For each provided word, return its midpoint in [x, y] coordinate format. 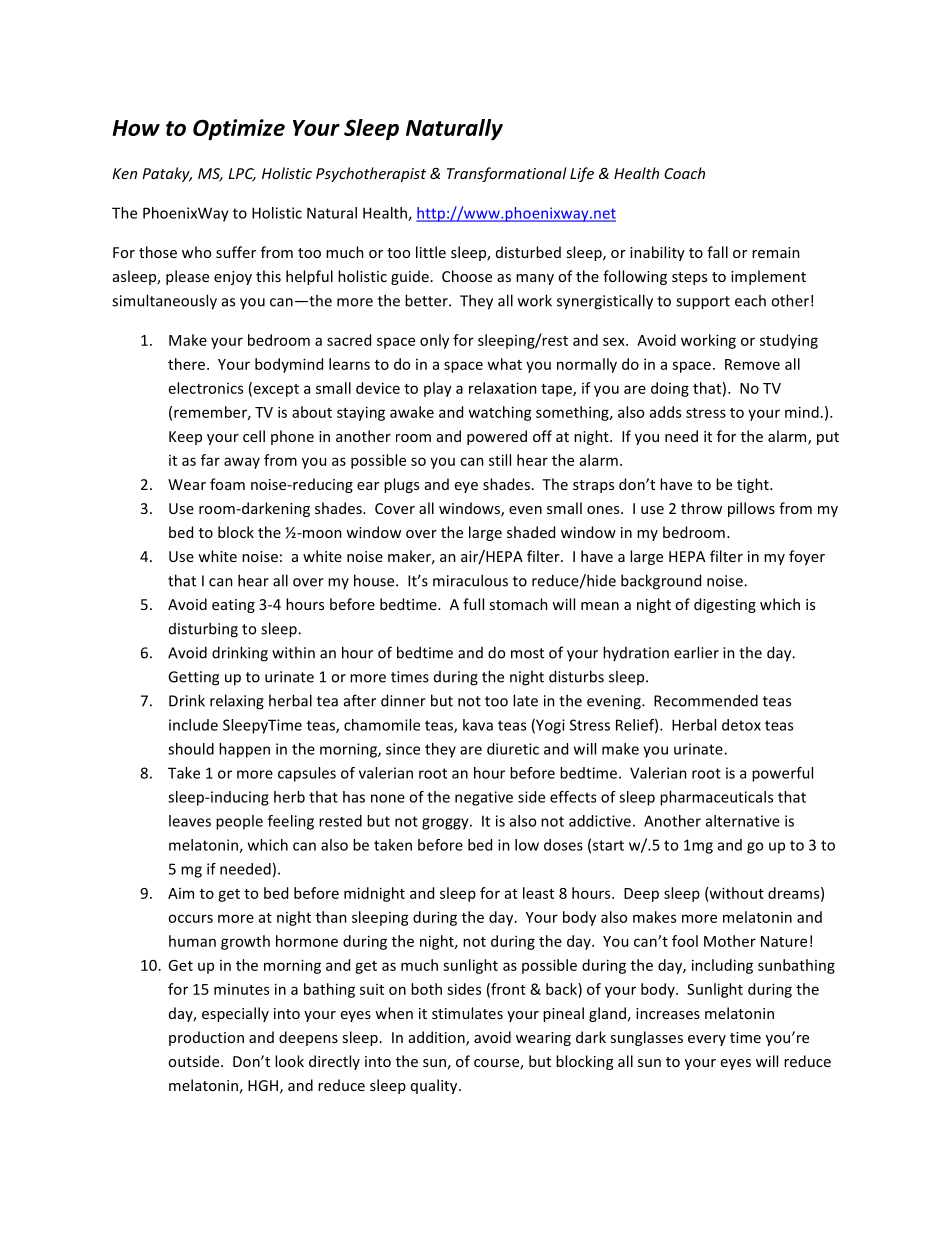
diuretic [513, 749]
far [210, 460]
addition [438, 1038]
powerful [782, 774]
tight [754, 485]
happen [244, 750]
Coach [684, 173]
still [500, 460]
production [206, 1038]
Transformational [507, 174]
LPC [242, 175]
